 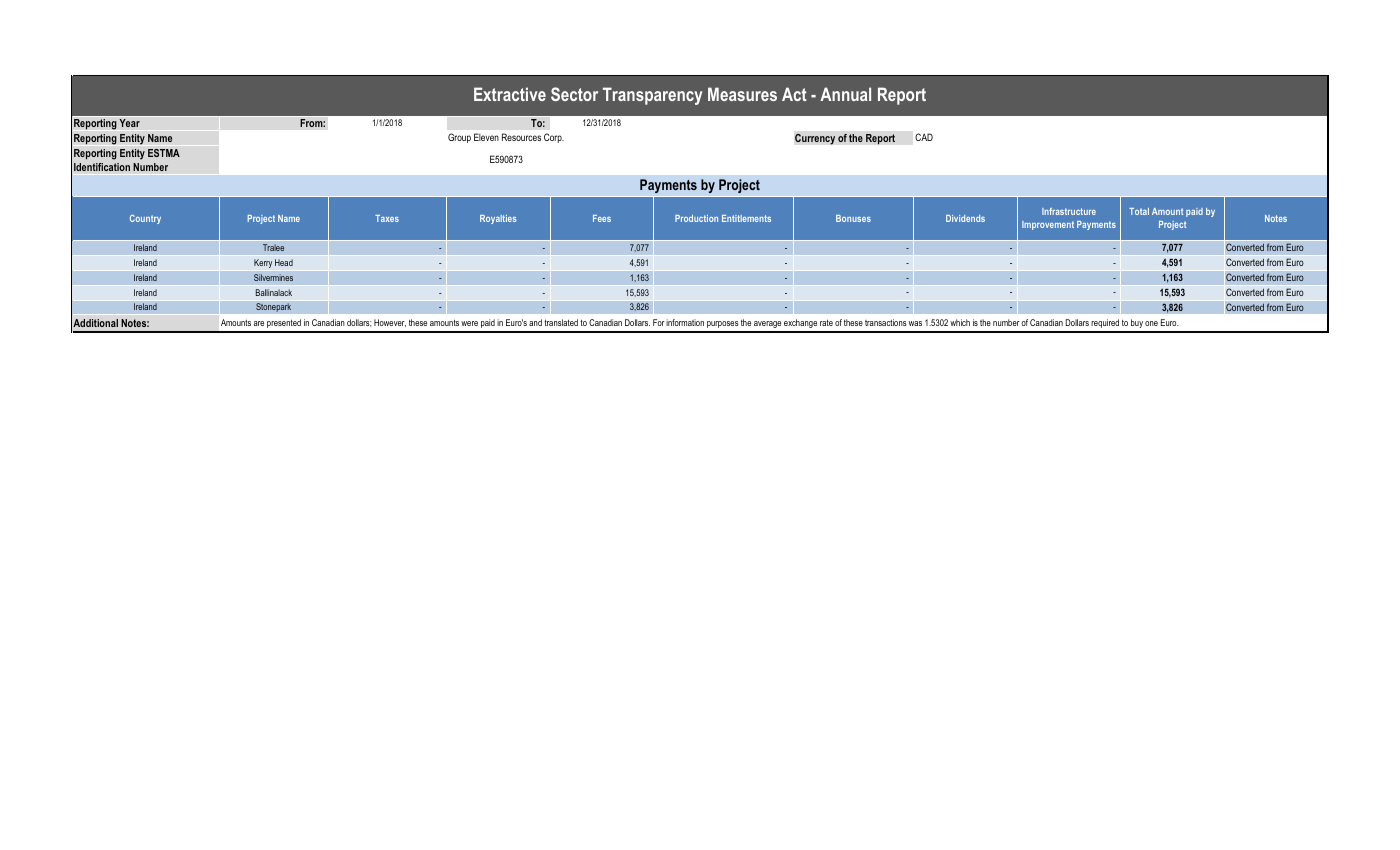 What do you see at coordinates (284, 262) in the page?
I see `Head` at bounding box center [284, 262].
